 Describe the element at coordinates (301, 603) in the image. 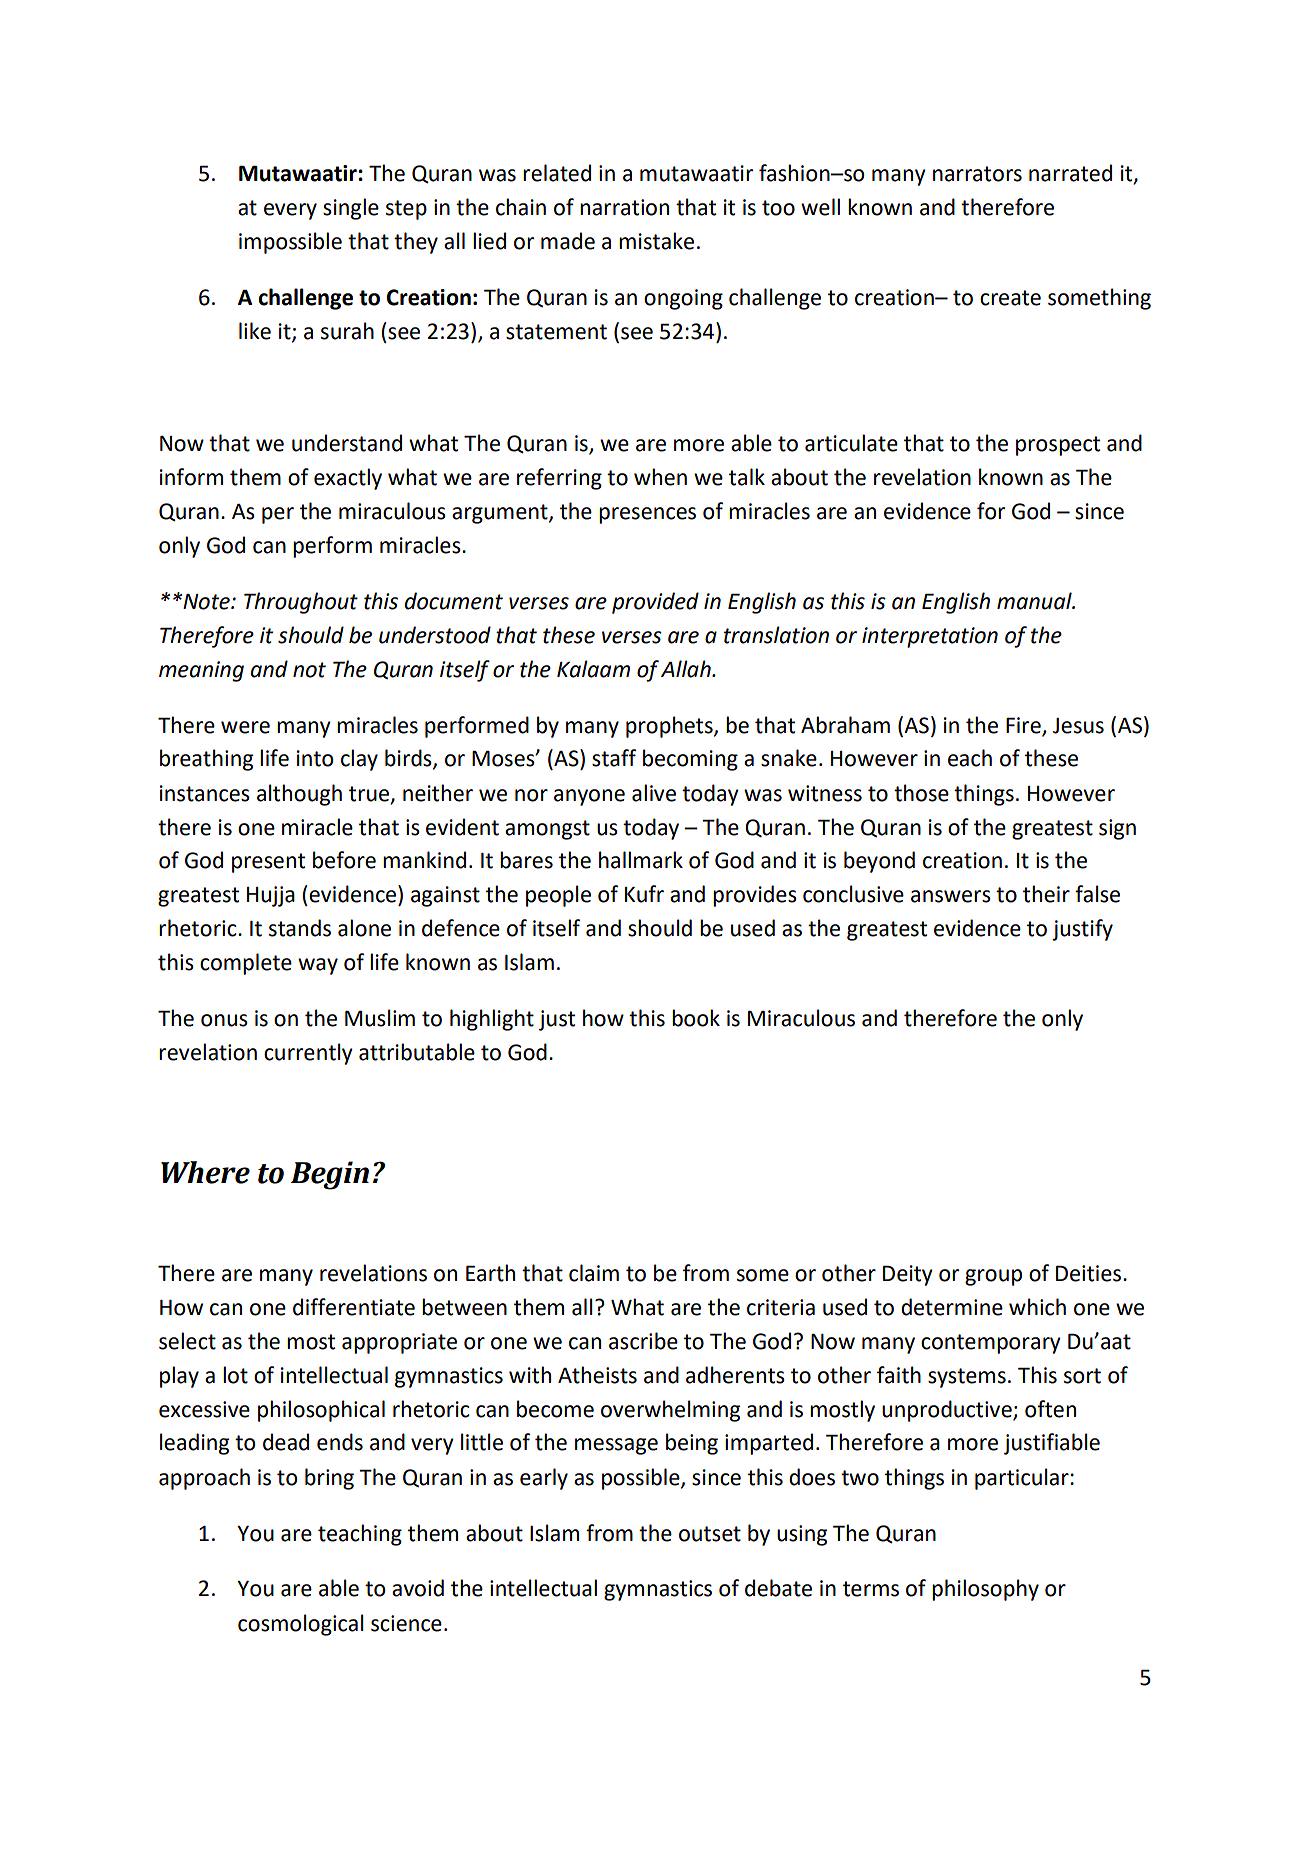

I see `Throughout` at that location.
